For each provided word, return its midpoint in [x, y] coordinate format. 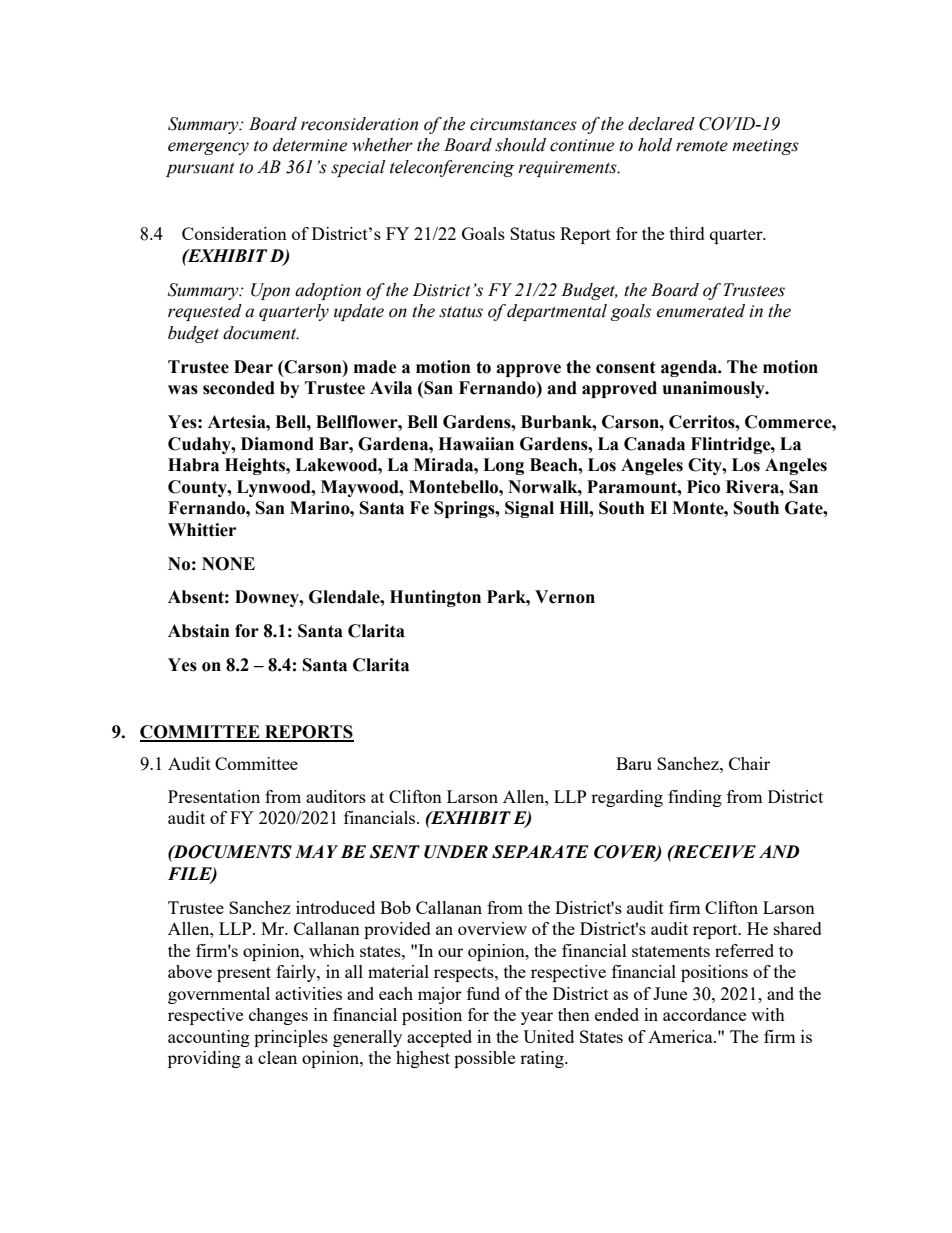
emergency [208, 148]
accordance [704, 1014]
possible [484, 1059]
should [520, 145]
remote [702, 146]
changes [278, 1016]
